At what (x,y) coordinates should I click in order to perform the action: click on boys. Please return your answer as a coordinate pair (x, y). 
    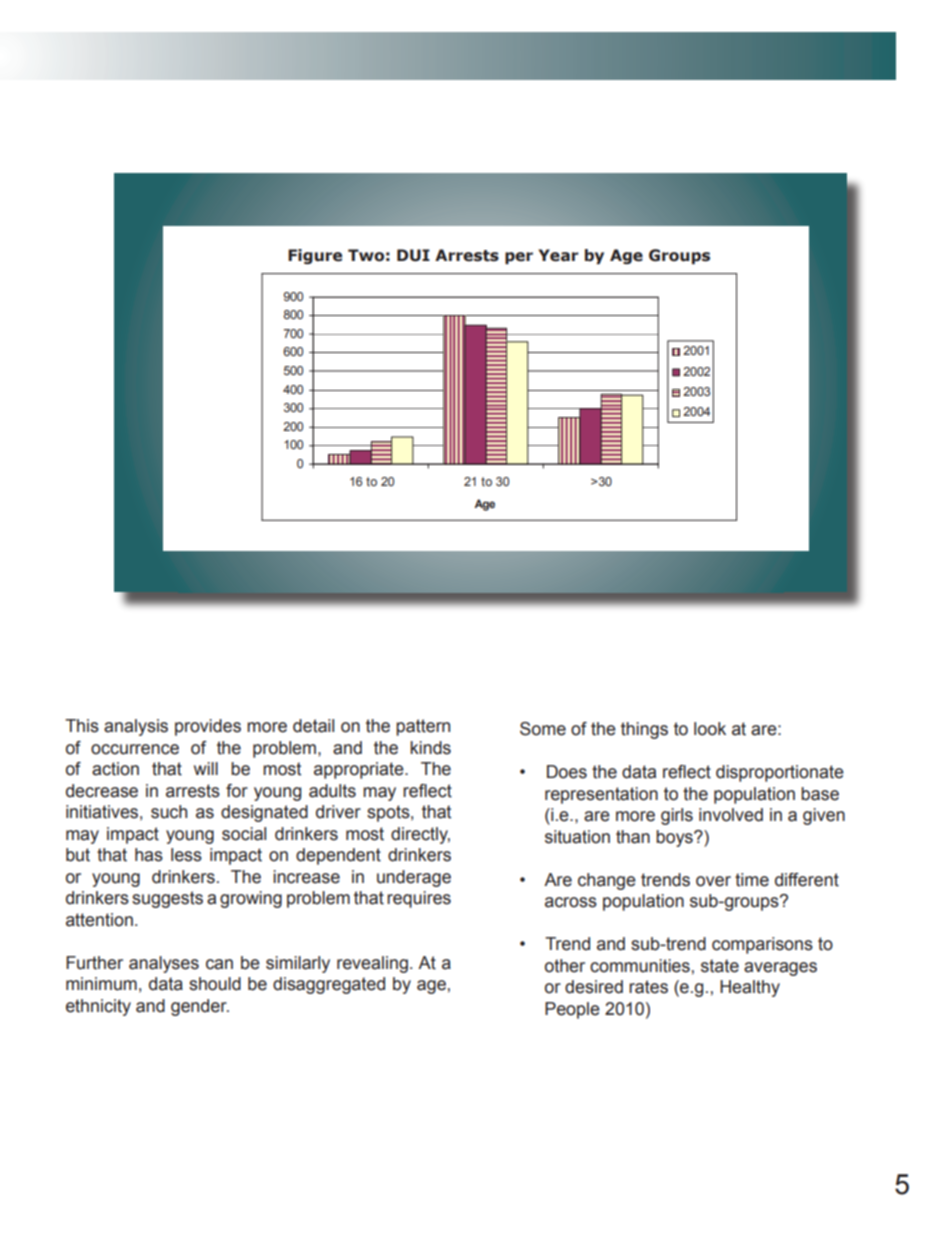
    Looking at the image, I should click on (675, 838).
